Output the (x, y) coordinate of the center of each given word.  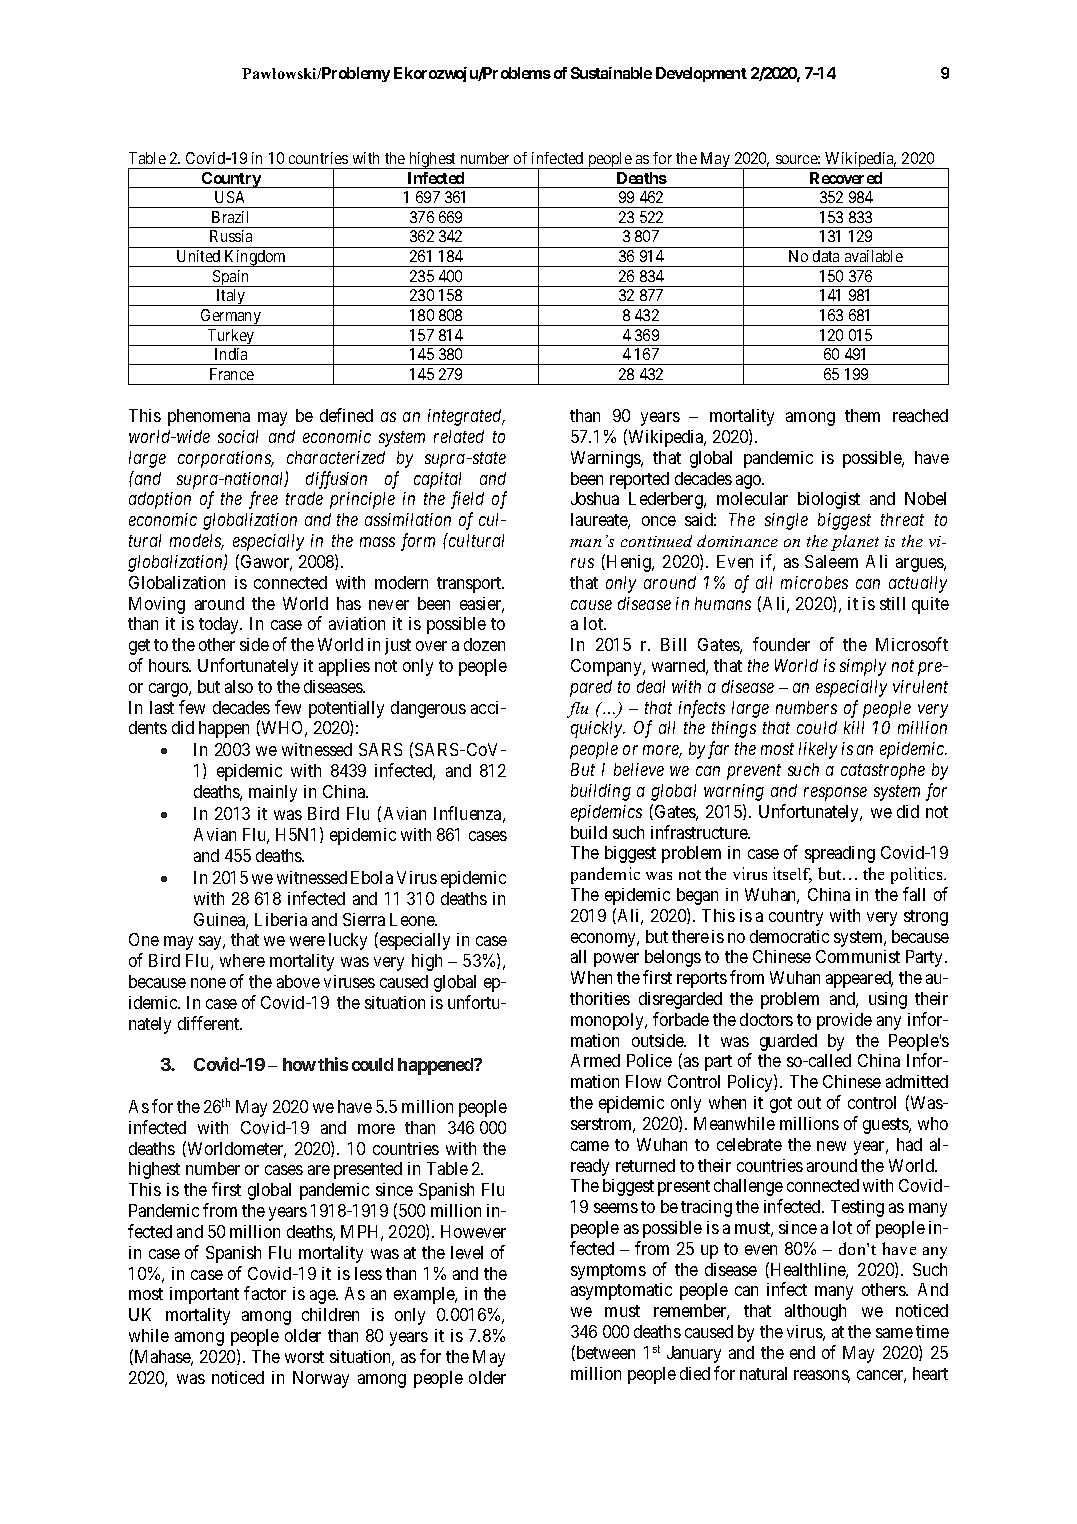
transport (470, 585)
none (208, 983)
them (862, 415)
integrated (466, 417)
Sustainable (611, 73)
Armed (595, 1060)
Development (701, 74)
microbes (814, 582)
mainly (273, 793)
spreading (840, 854)
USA (229, 197)
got (781, 1105)
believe (639, 769)
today (220, 625)
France (232, 374)
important (204, 1295)
